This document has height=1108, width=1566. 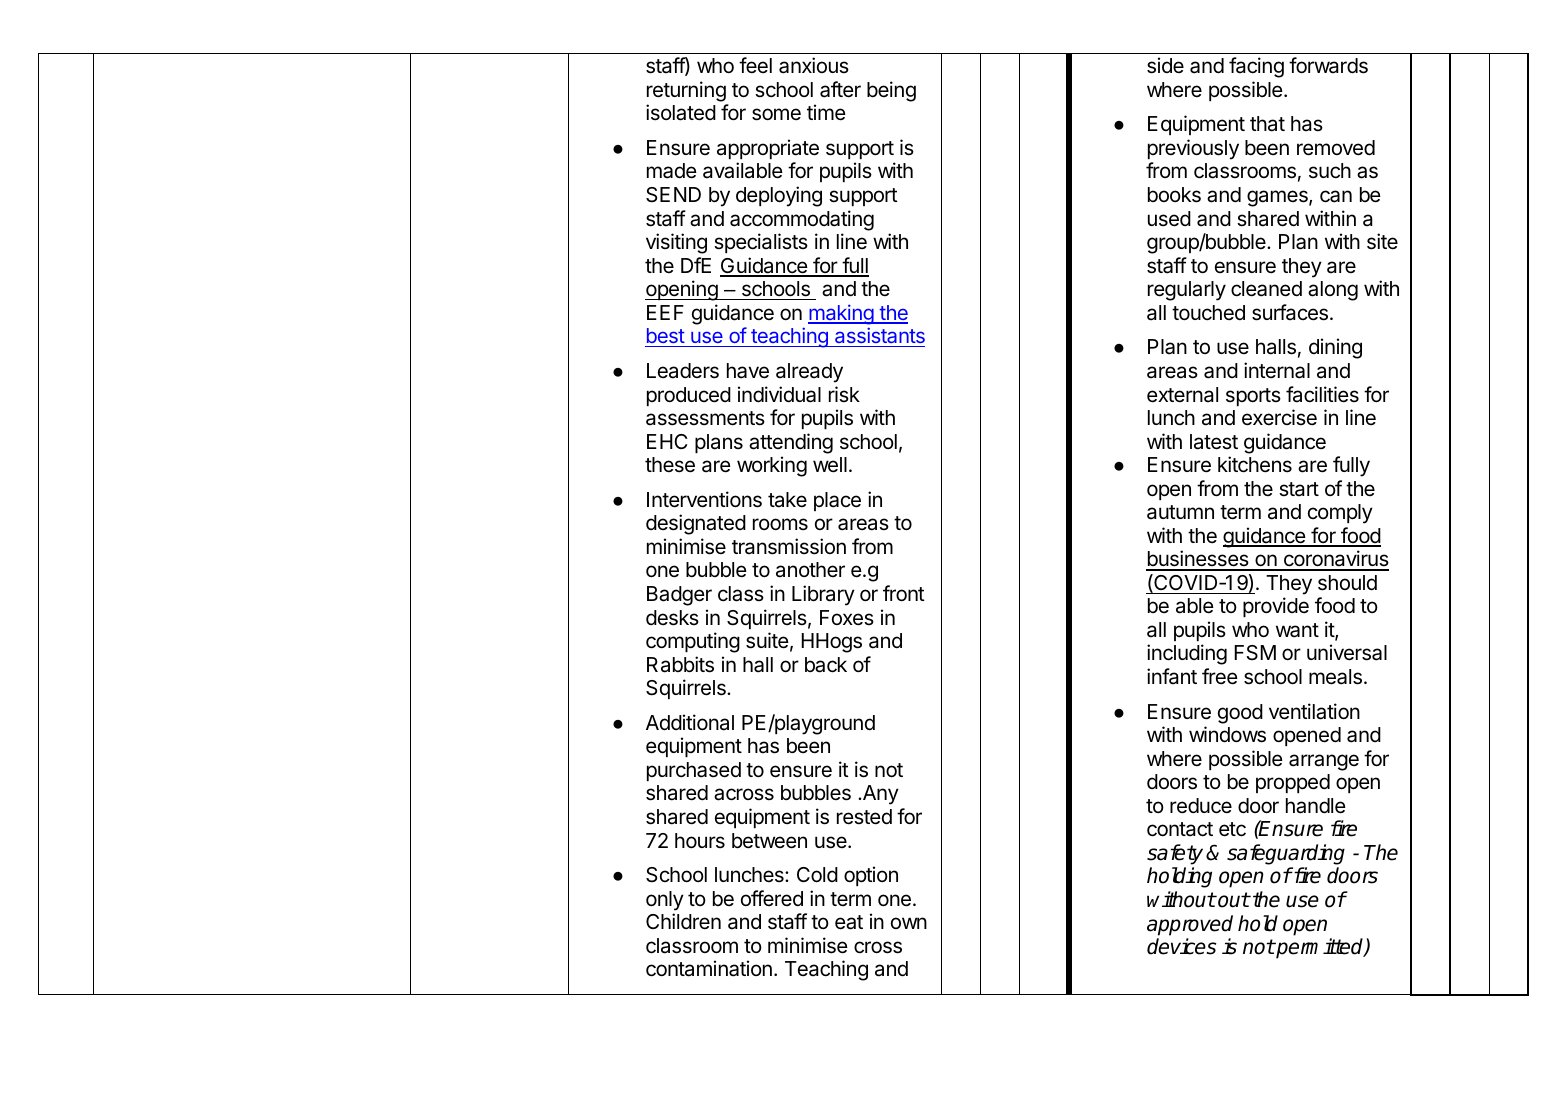 What do you see at coordinates (776, 114) in the document?
I see `some` at bounding box center [776, 114].
